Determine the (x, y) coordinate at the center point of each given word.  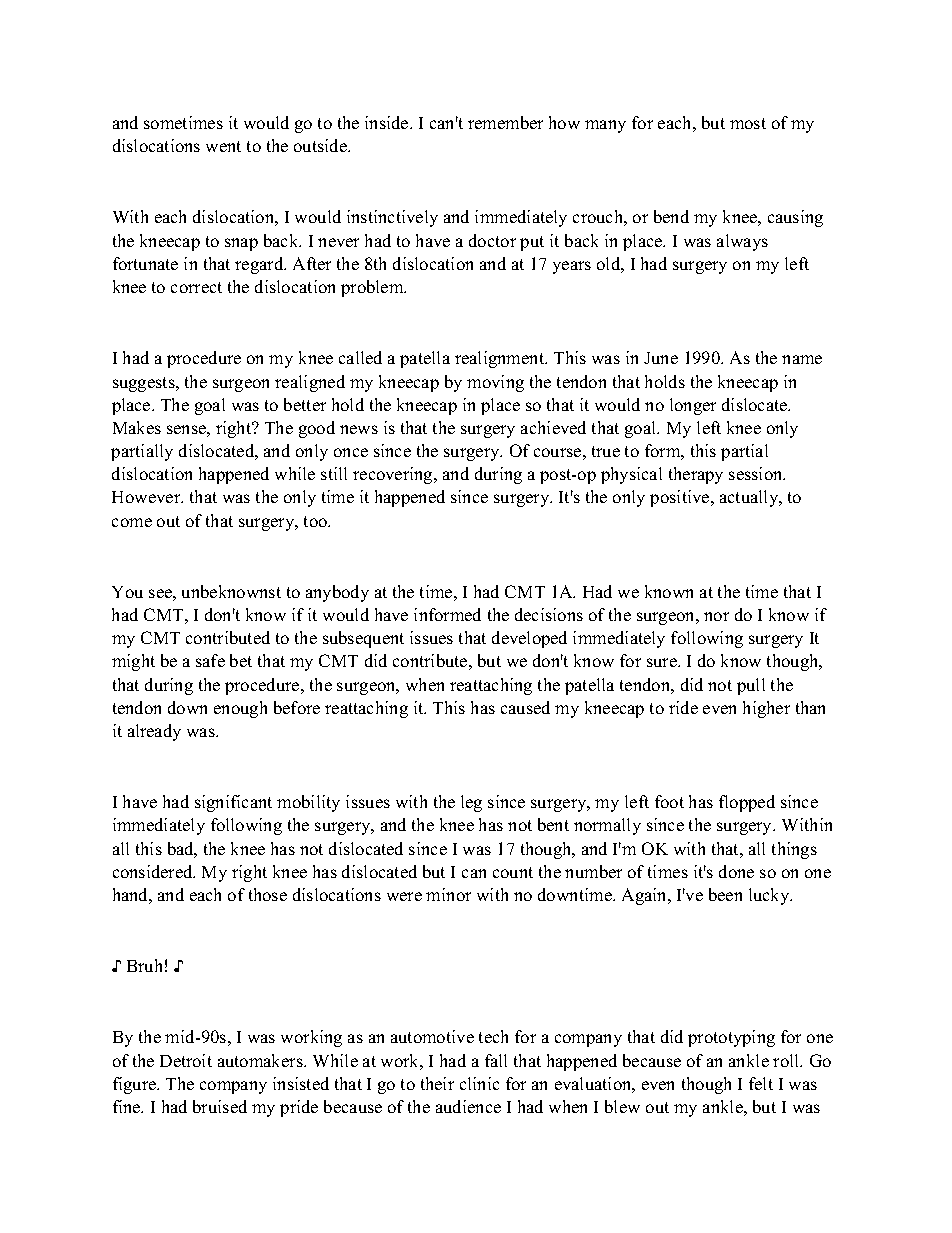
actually (750, 498)
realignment (501, 359)
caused (525, 707)
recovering (394, 475)
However (147, 497)
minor (448, 894)
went (223, 146)
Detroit (186, 1060)
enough (240, 709)
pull (751, 686)
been (725, 894)
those (268, 894)
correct (196, 287)
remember (505, 122)
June (661, 358)
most (748, 123)
